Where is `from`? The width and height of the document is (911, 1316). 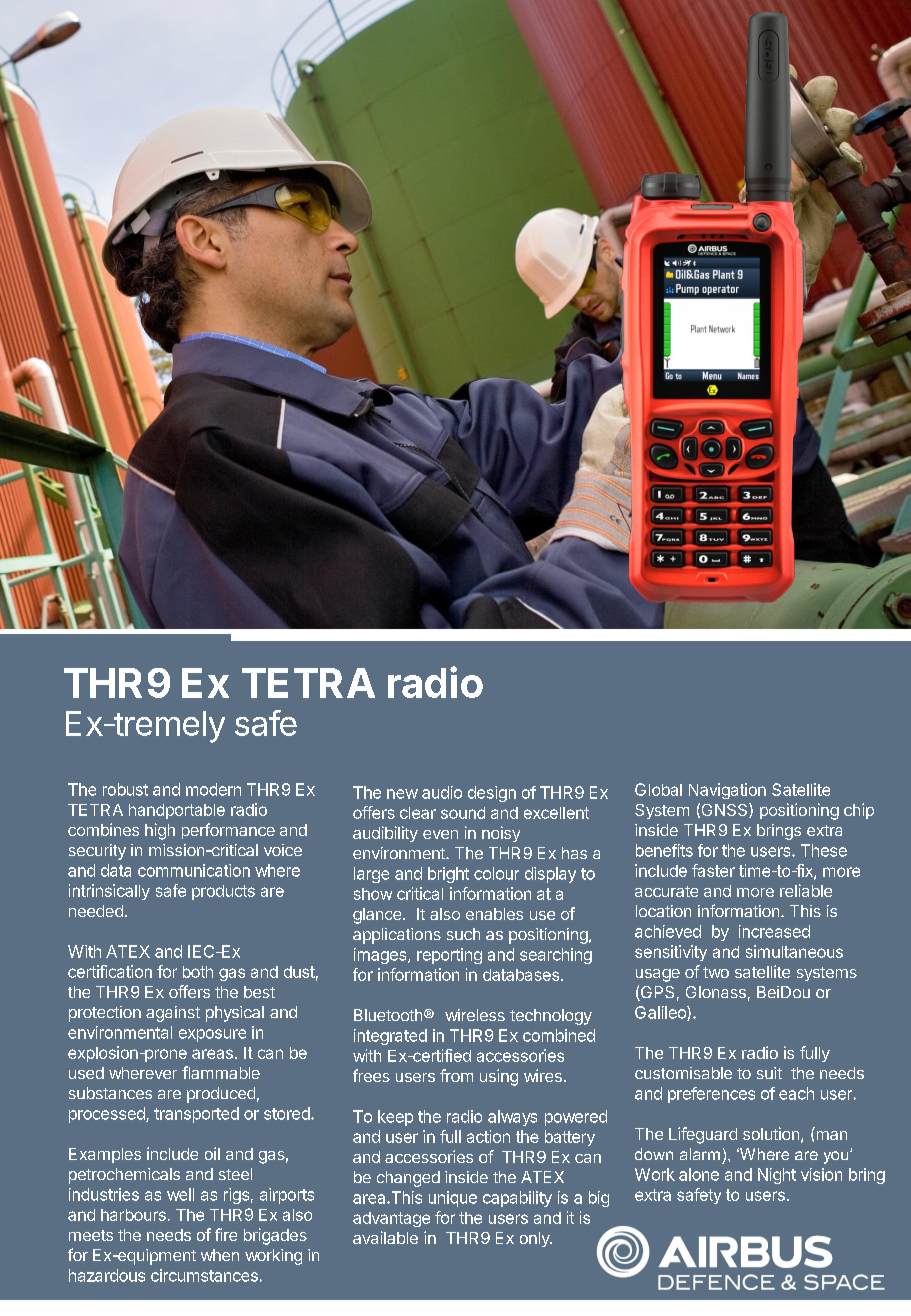 from is located at coordinates (456, 1075).
